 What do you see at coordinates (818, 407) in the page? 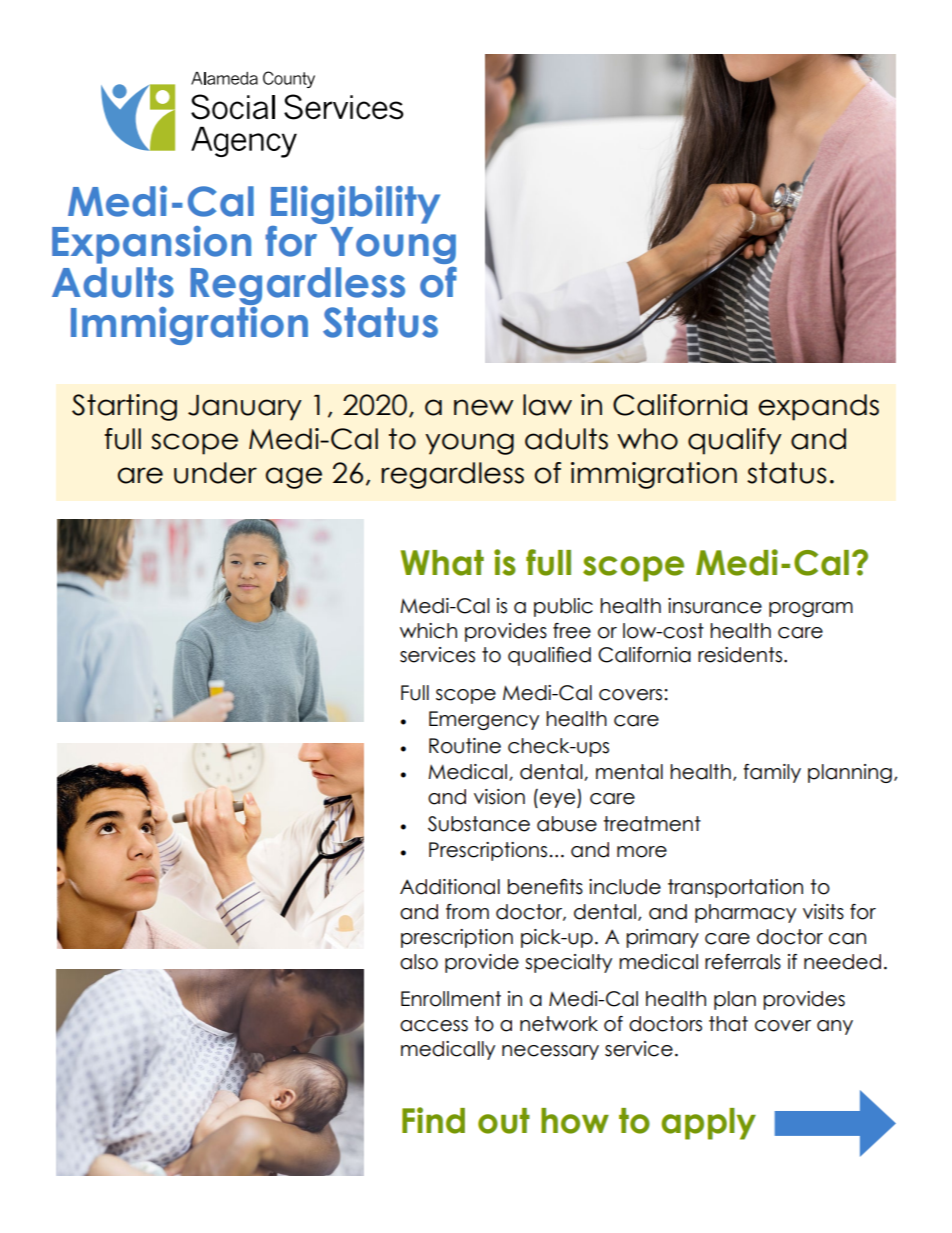
I see `expands` at bounding box center [818, 407].
